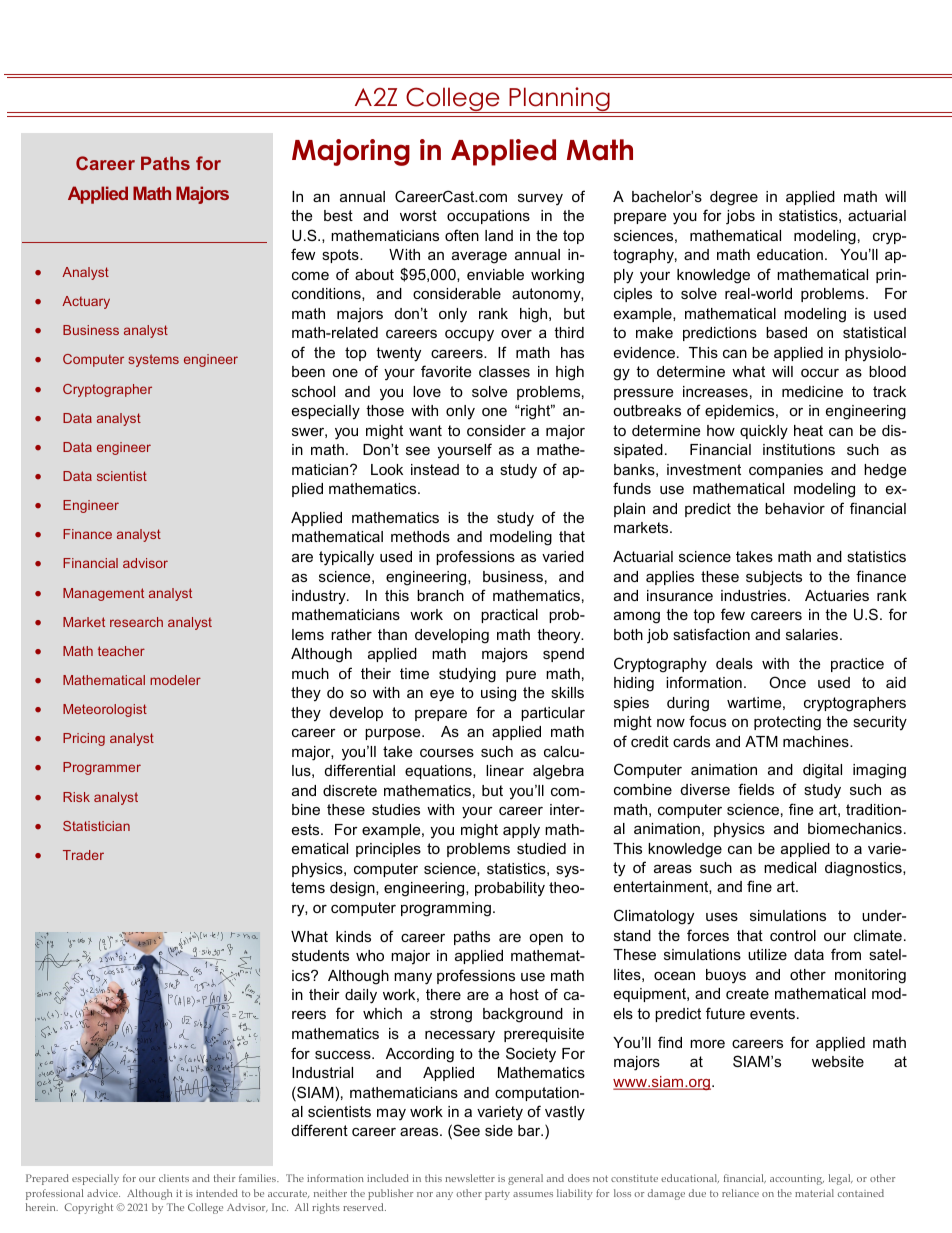 The height and width of the screenshot is (1233, 952). Describe the element at coordinates (734, 198) in the screenshot. I see `degree` at that location.
